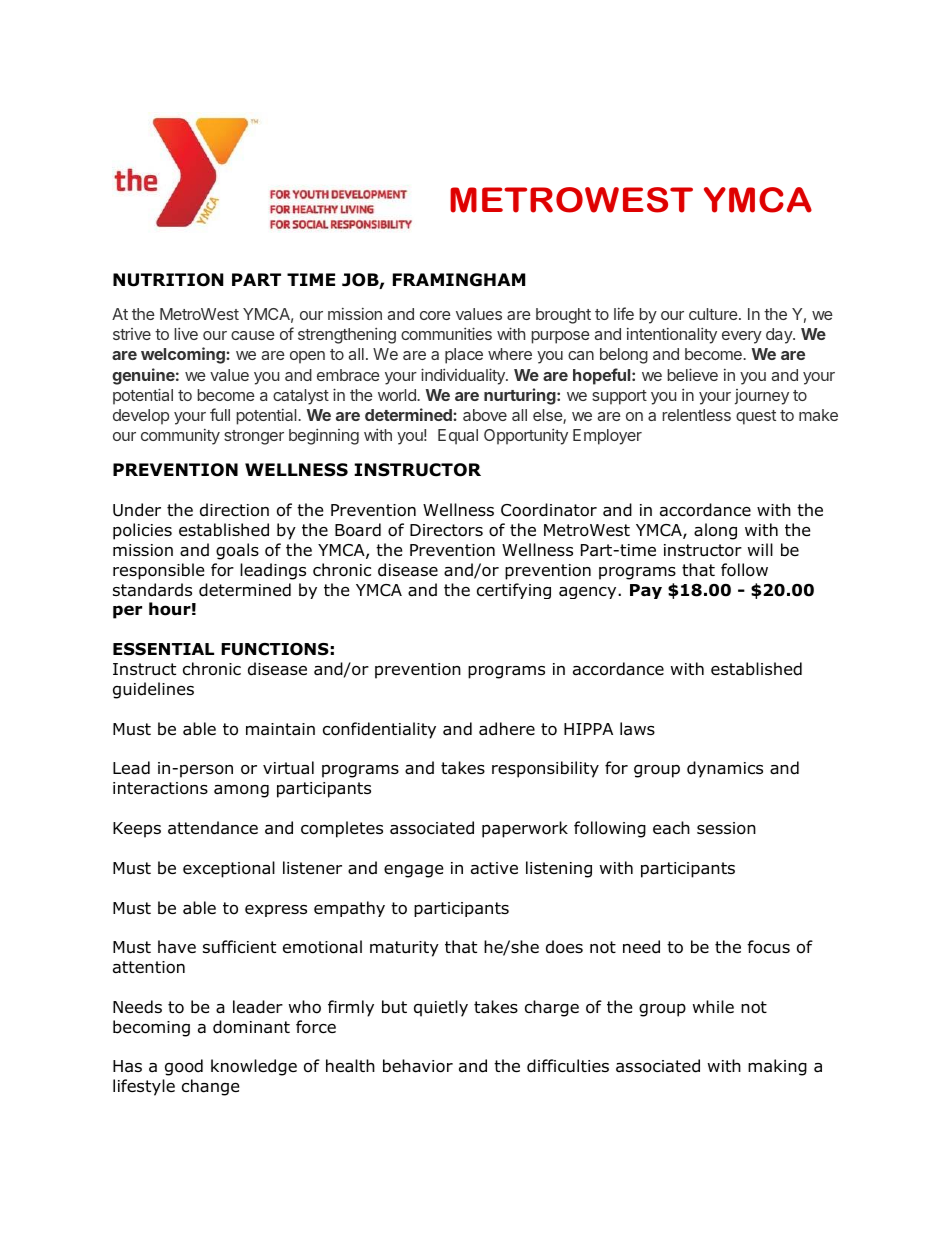 The width and height of the screenshot is (952, 1233). What do you see at coordinates (153, 690) in the screenshot?
I see `guidelines` at bounding box center [153, 690].
